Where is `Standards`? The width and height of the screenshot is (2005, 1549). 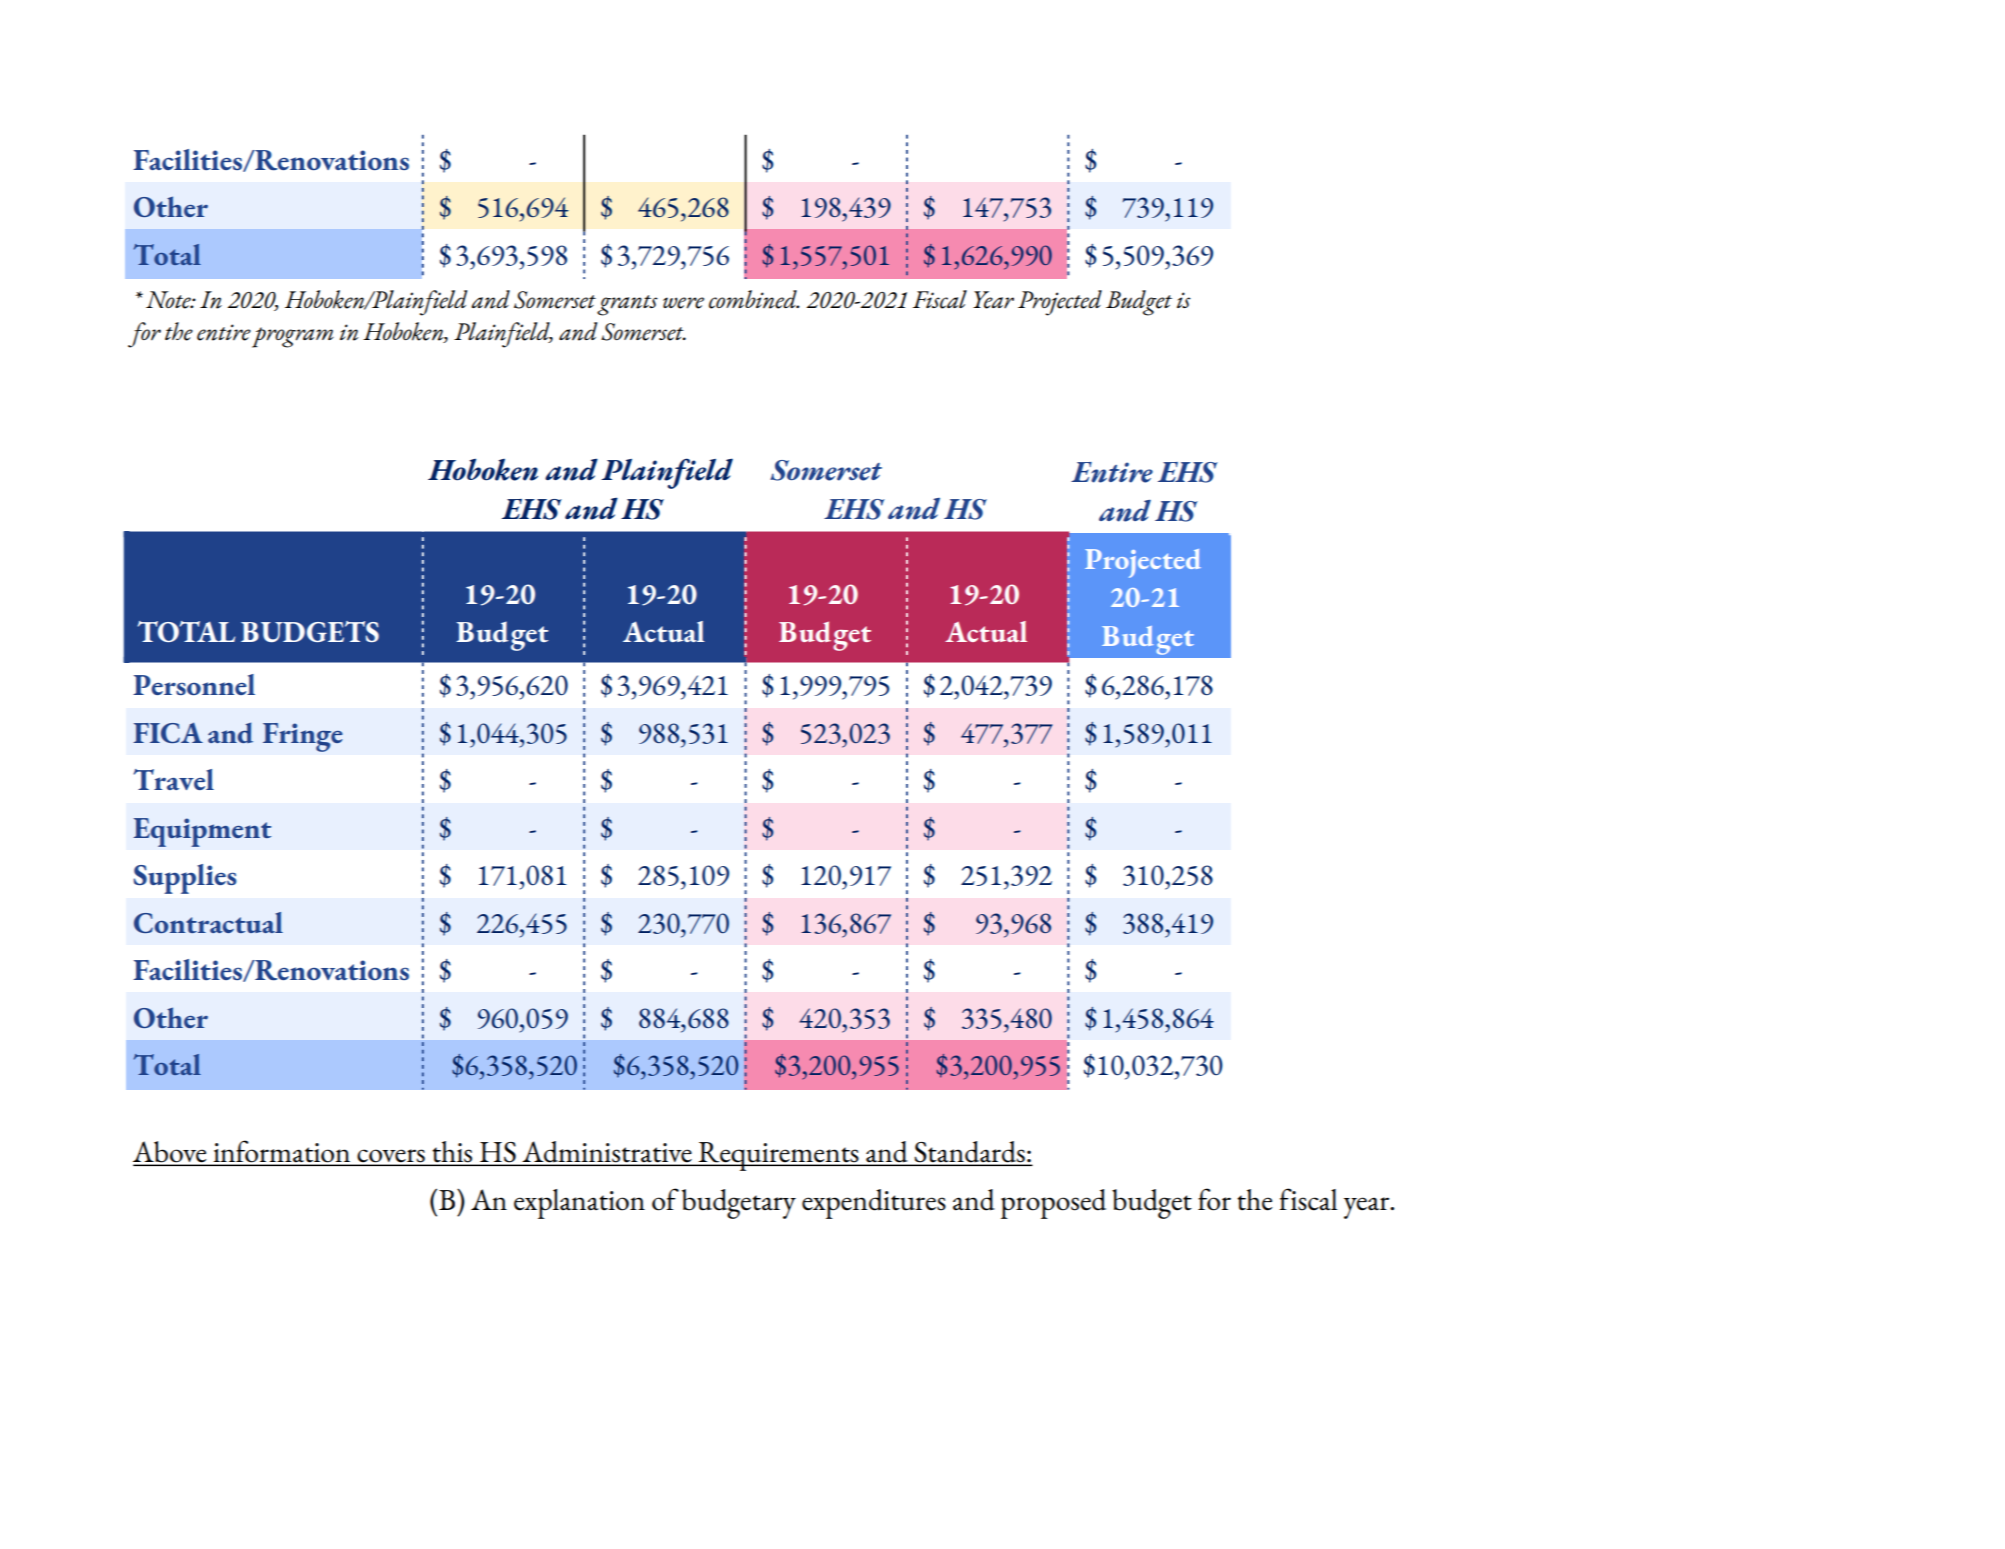 Standards is located at coordinates (970, 1153).
